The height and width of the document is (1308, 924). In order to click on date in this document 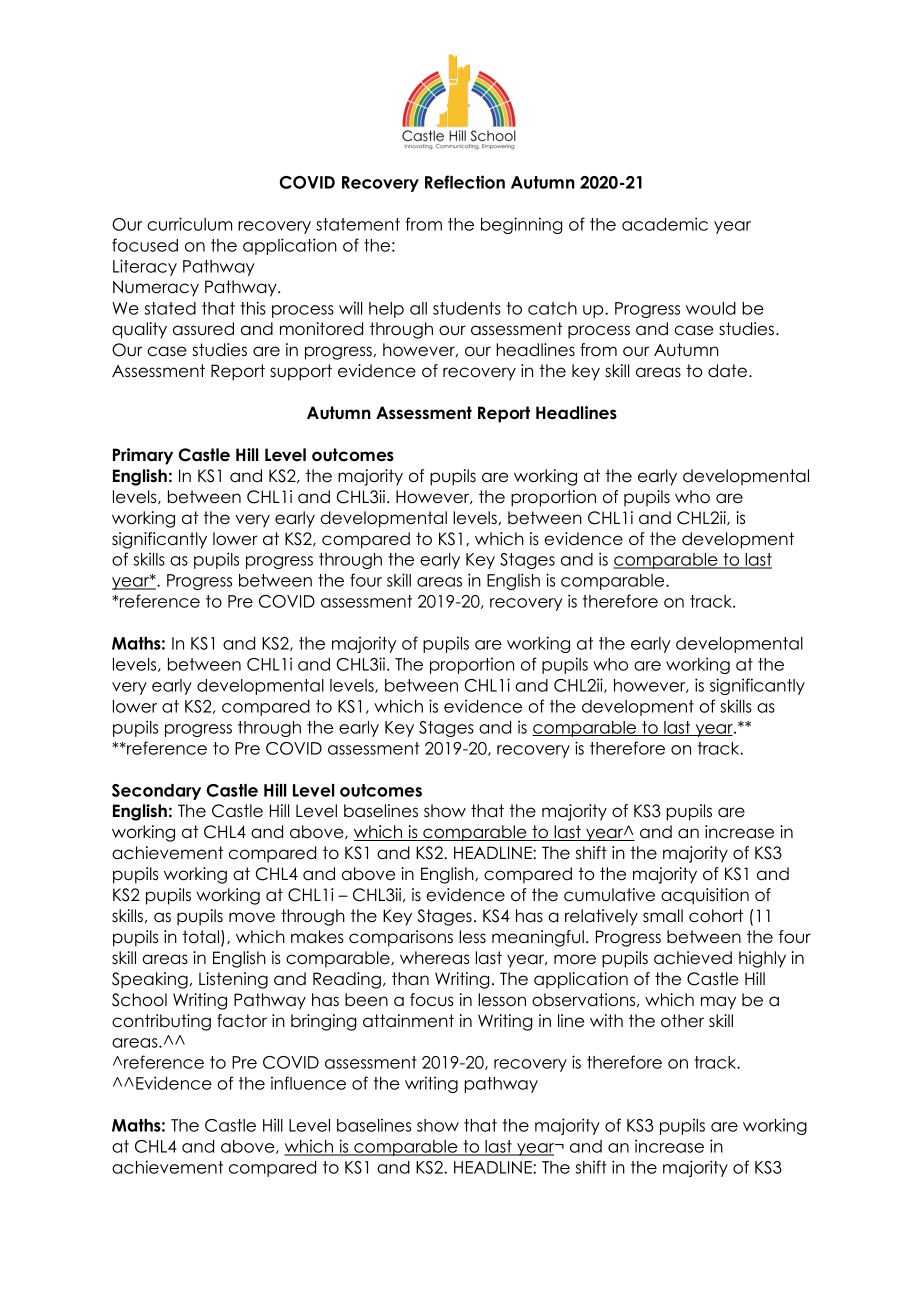, I will do `click(729, 371)`.
